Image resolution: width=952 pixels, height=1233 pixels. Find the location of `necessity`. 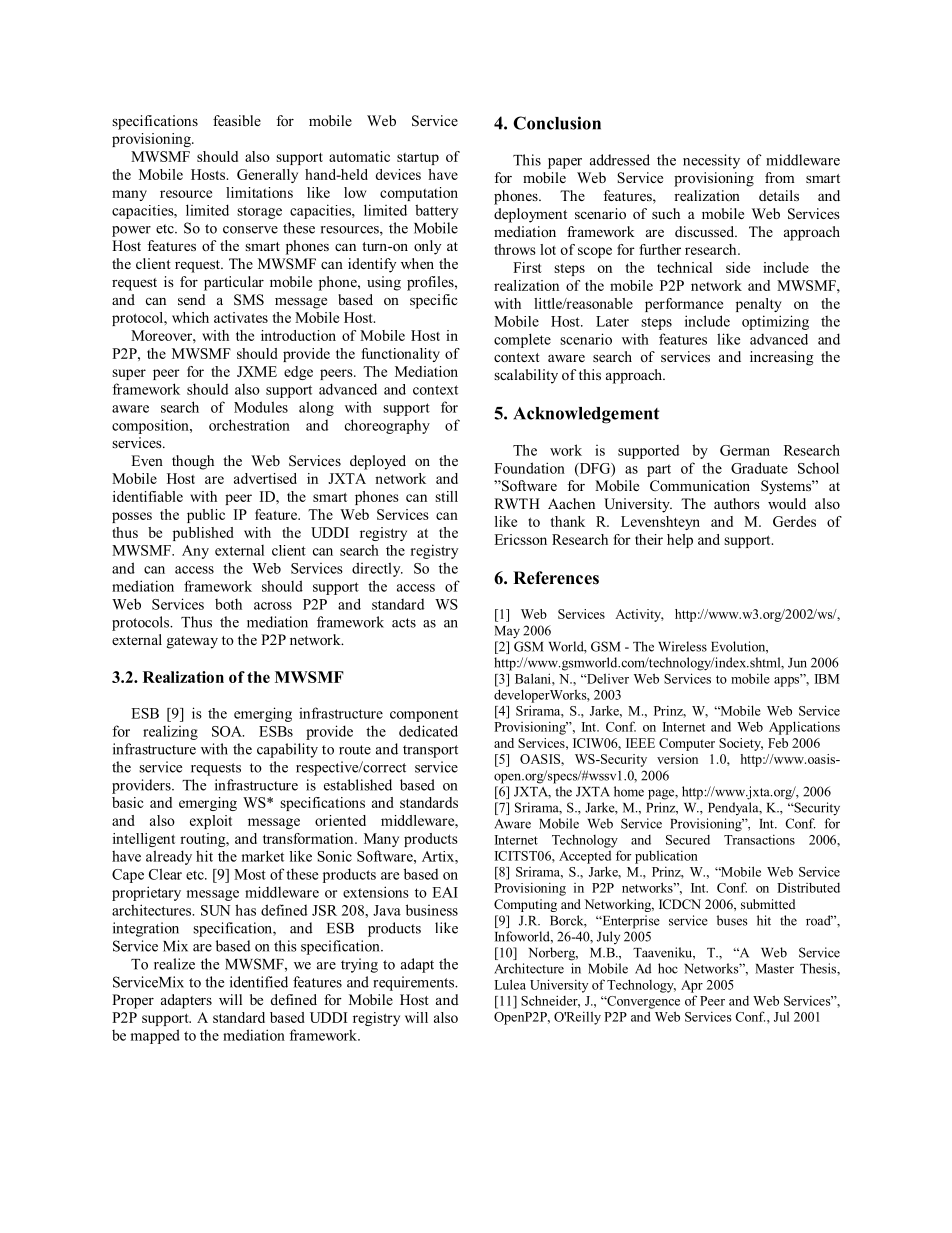

necessity is located at coordinates (711, 161).
